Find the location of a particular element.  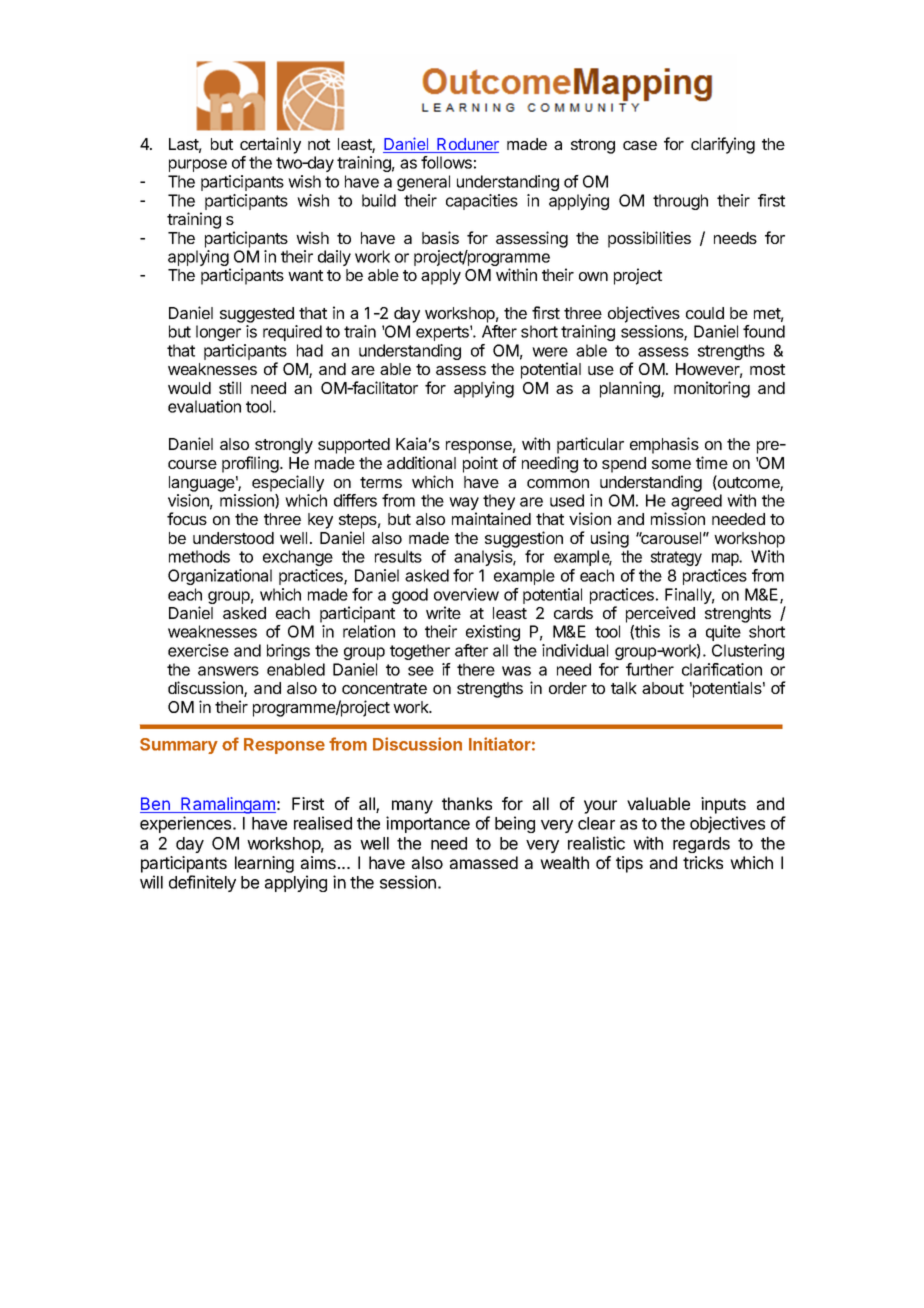

there is located at coordinates (476, 669).
